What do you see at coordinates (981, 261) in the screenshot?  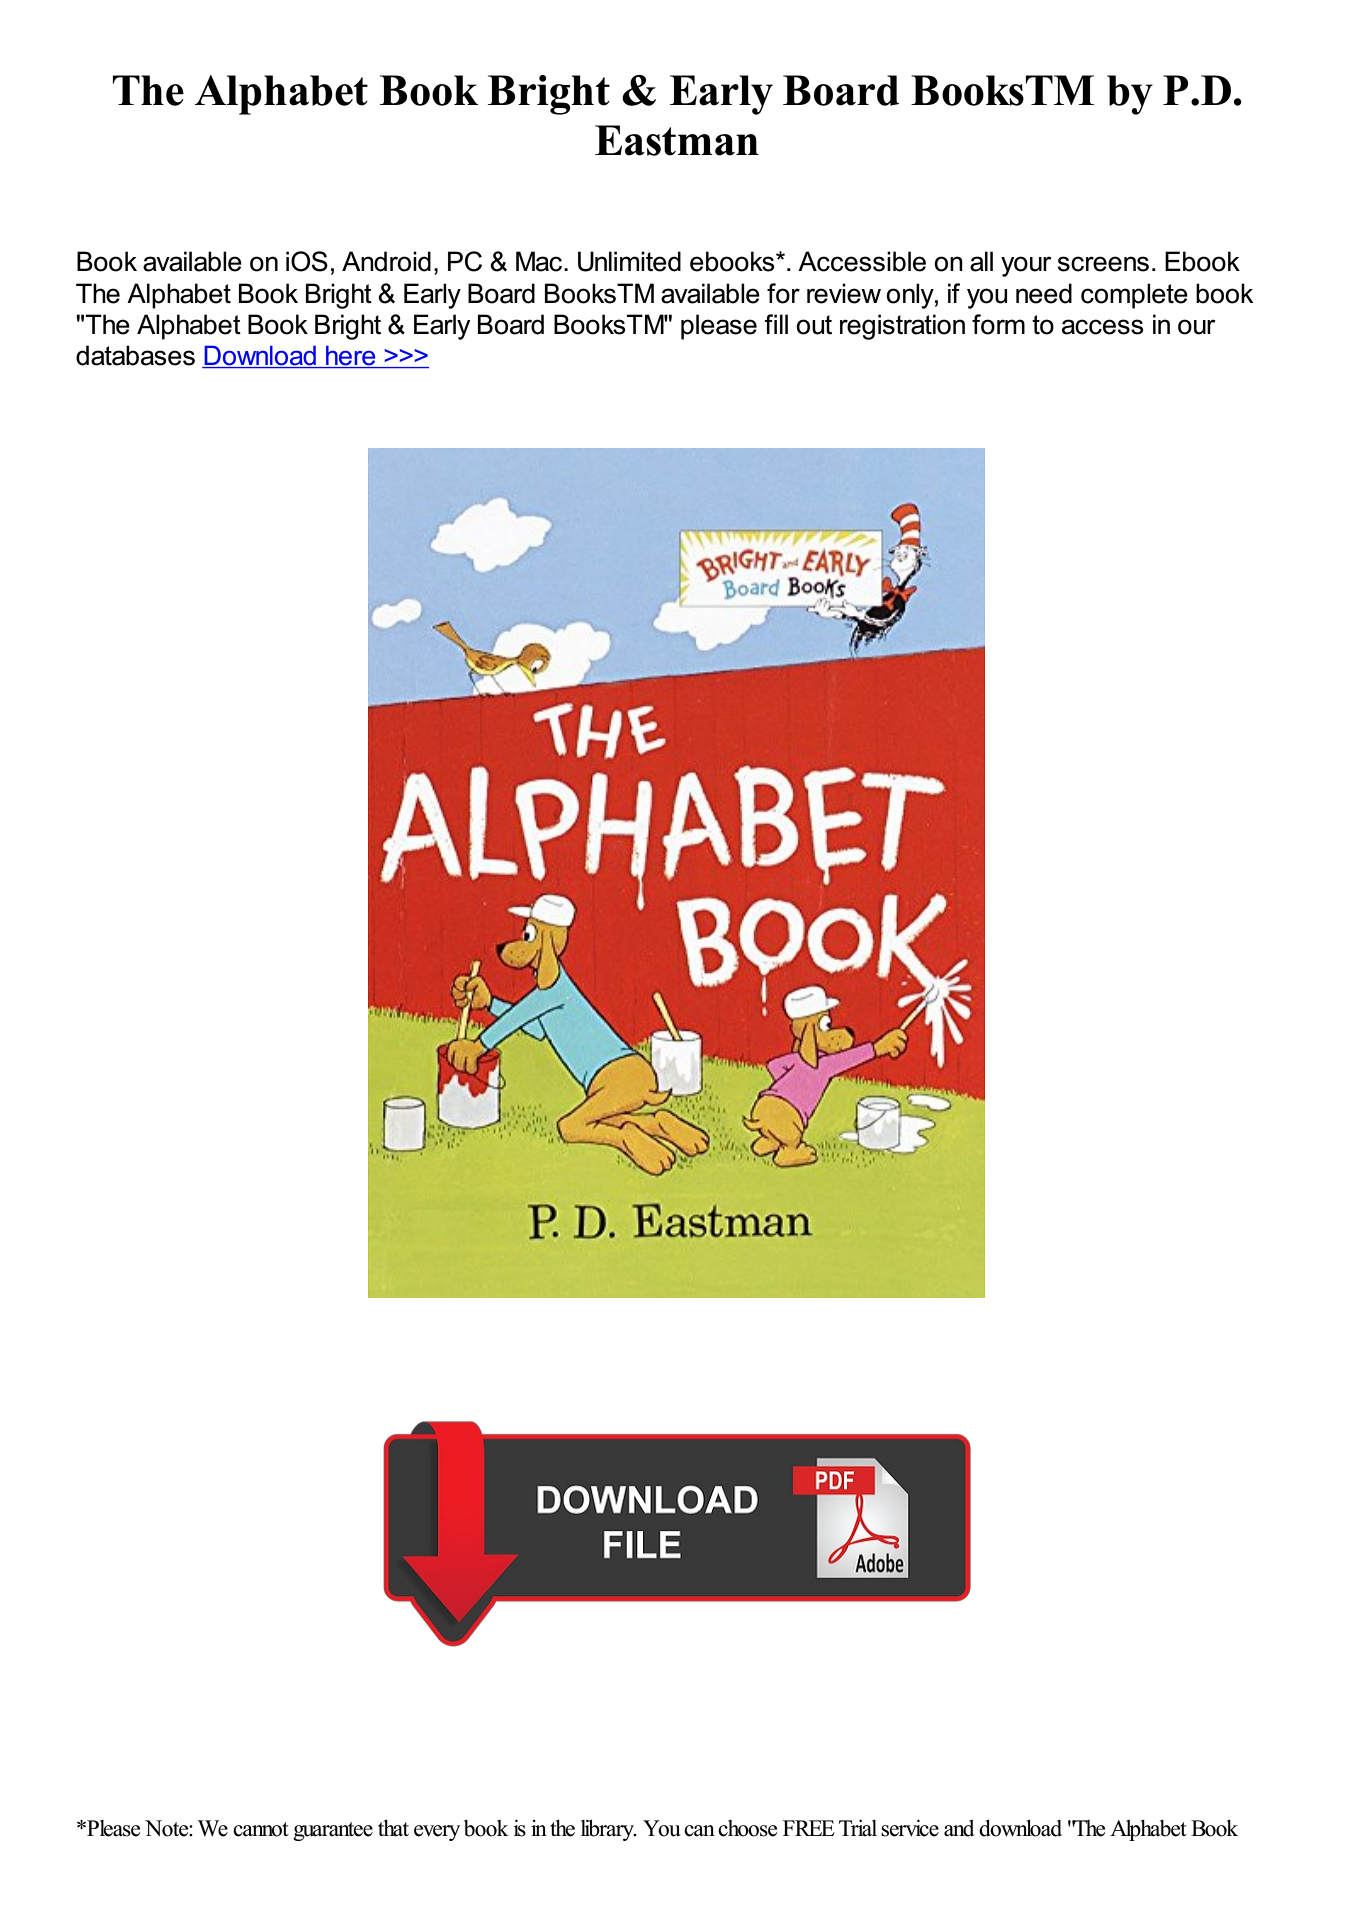 I see `all` at bounding box center [981, 261].
